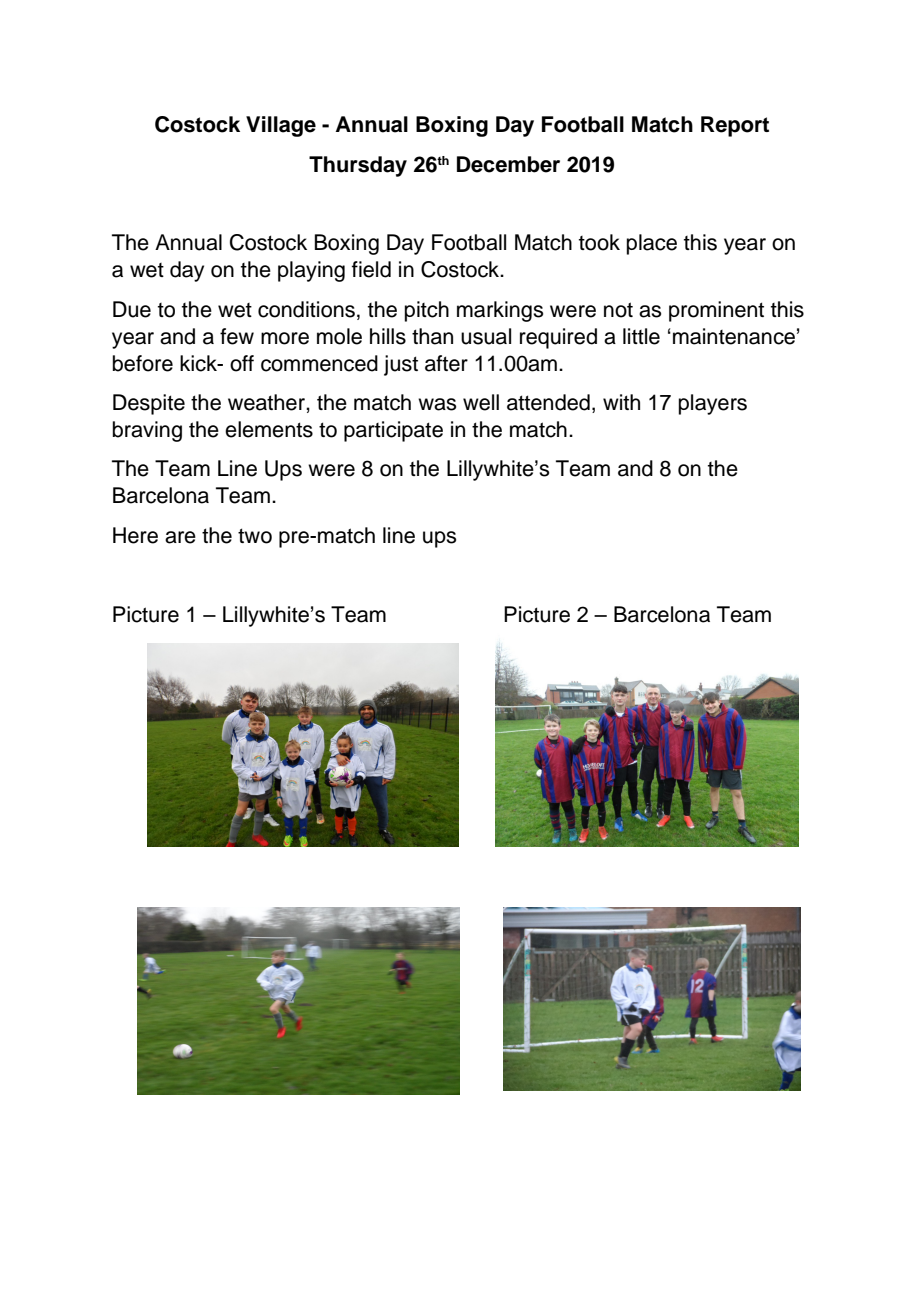  I want to click on December, so click(508, 164).
